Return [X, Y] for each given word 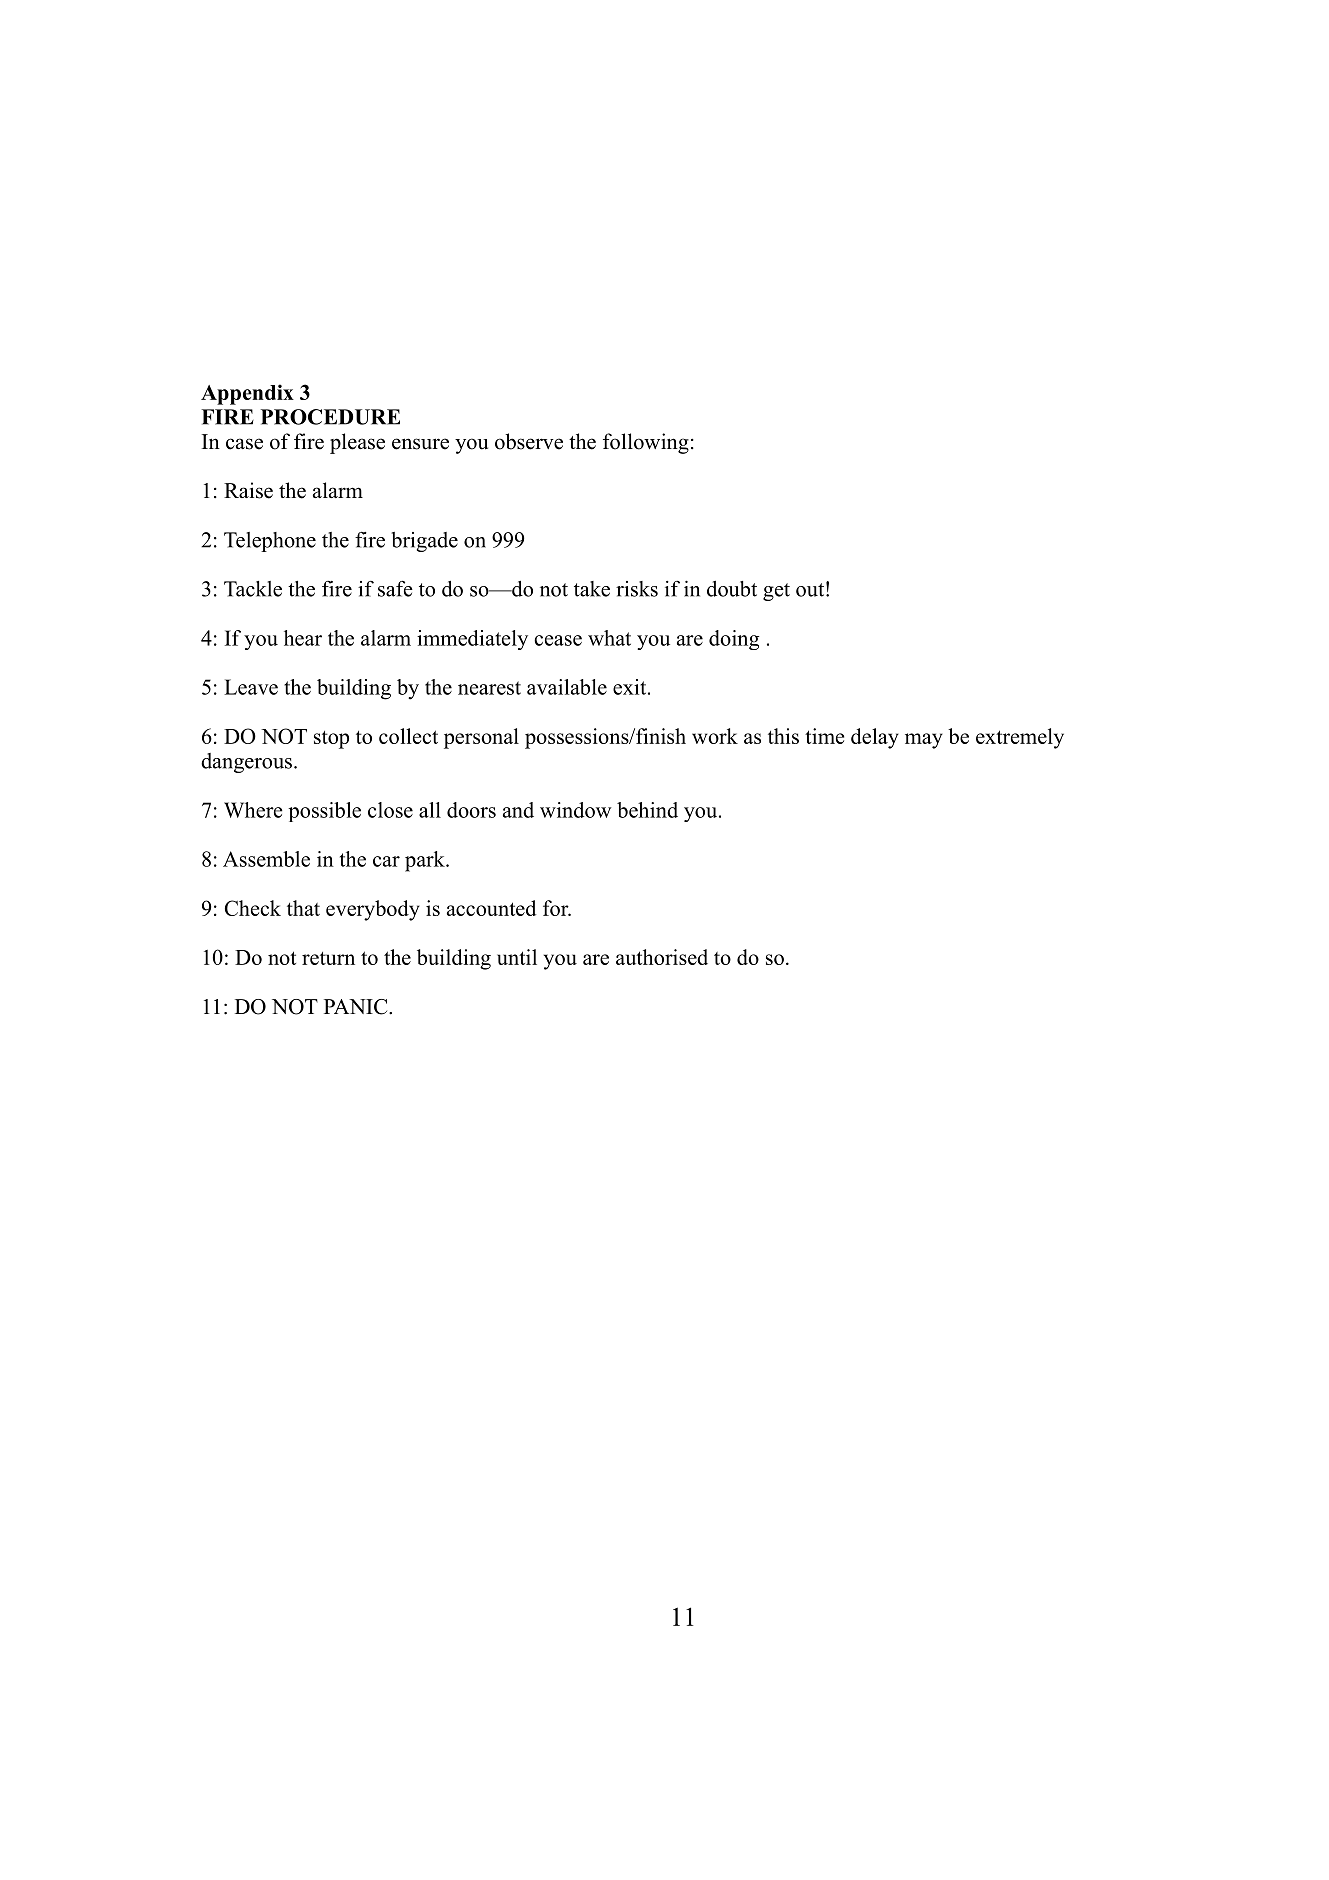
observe [529, 441]
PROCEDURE [330, 417]
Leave [251, 687]
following [646, 443]
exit [631, 687]
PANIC [357, 1007]
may [924, 741]
